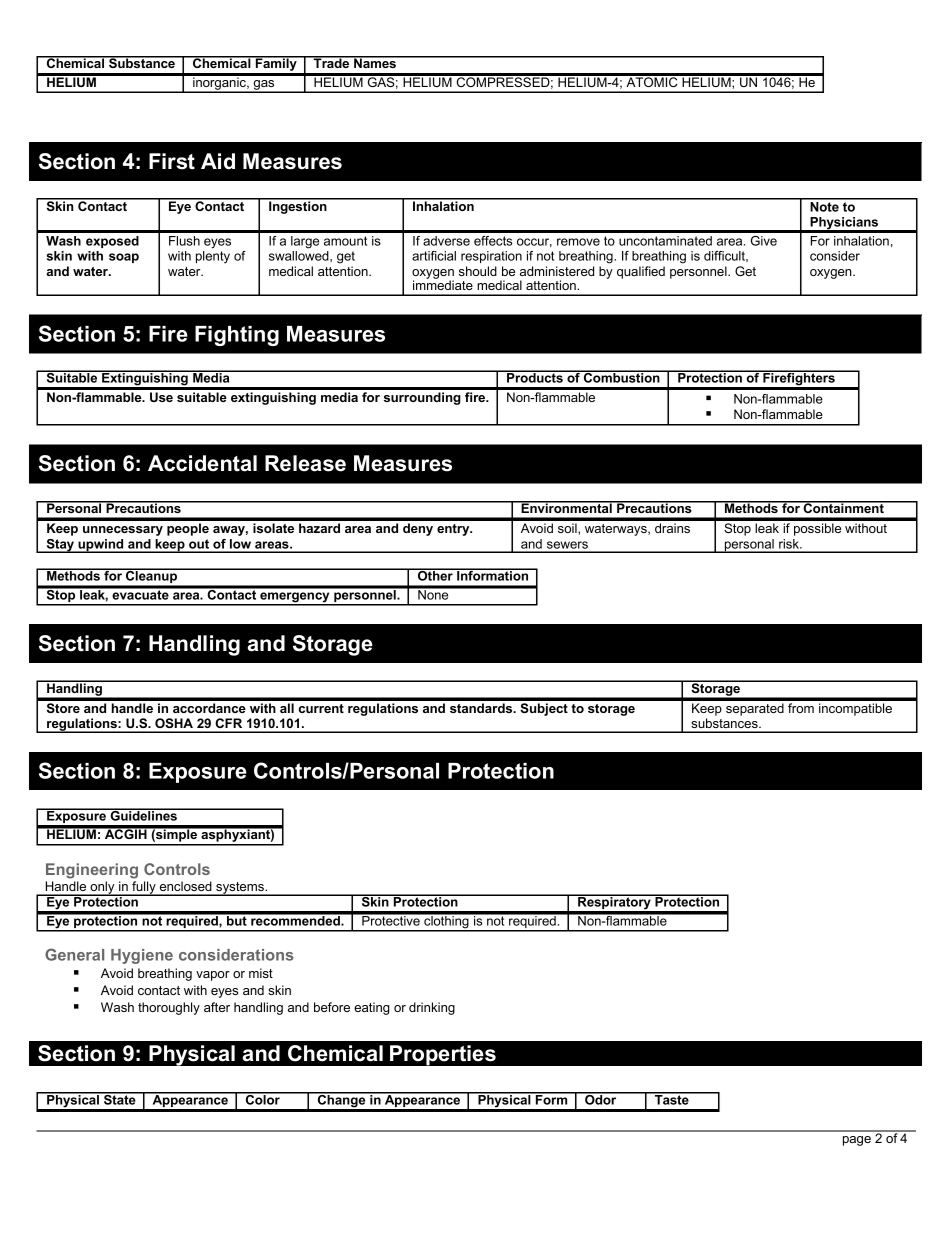 This screenshot has width=952, height=1233. What do you see at coordinates (824, 205) in the screenshot?
I see `Note` at bounding box center [824, 205].
